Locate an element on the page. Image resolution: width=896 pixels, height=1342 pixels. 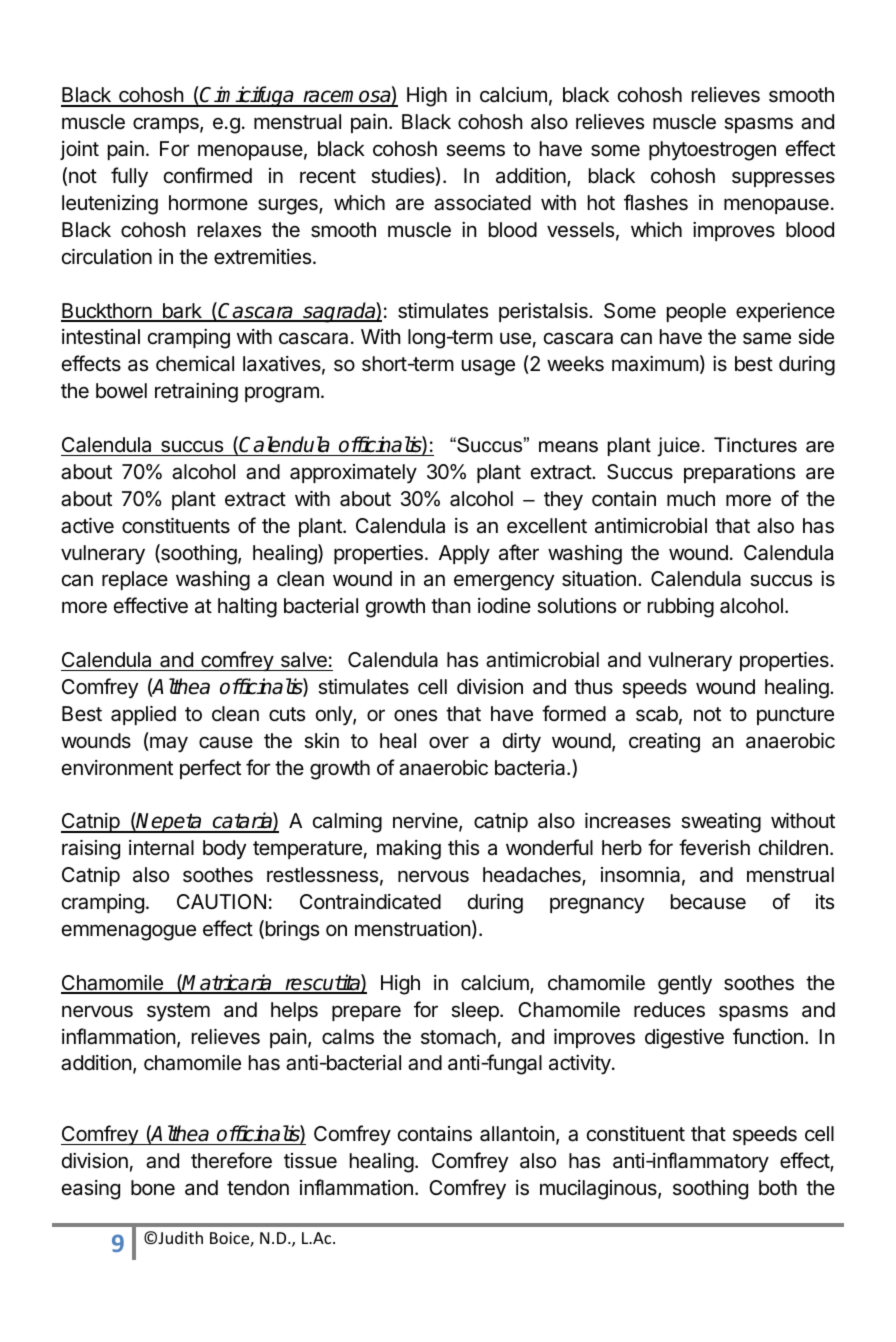
this is located at coordinates (463, 848).
